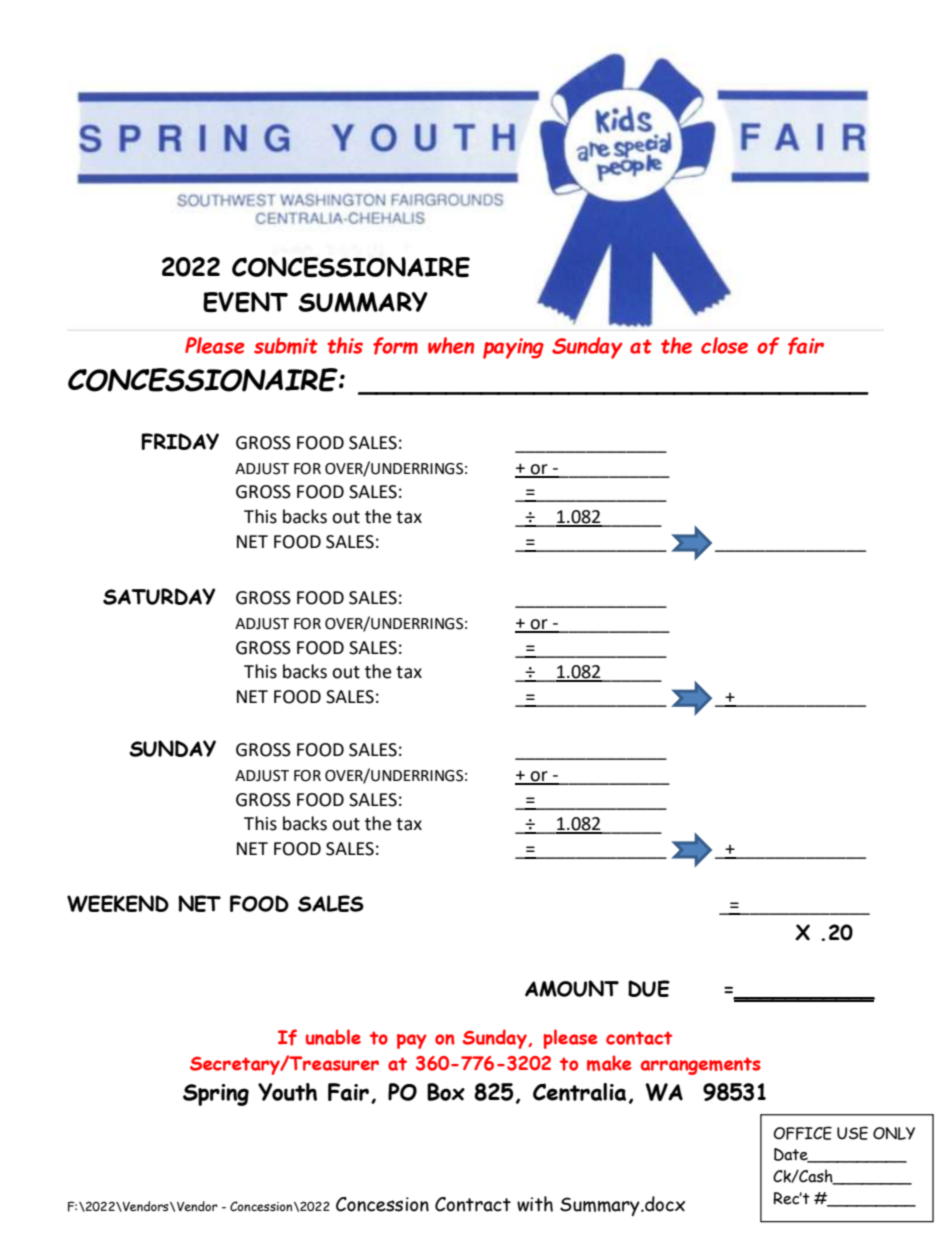 This document has height=1233, width=952. Describe the element at coordinates (802, 1133) in the document. I see `OFFICE` at that location.
